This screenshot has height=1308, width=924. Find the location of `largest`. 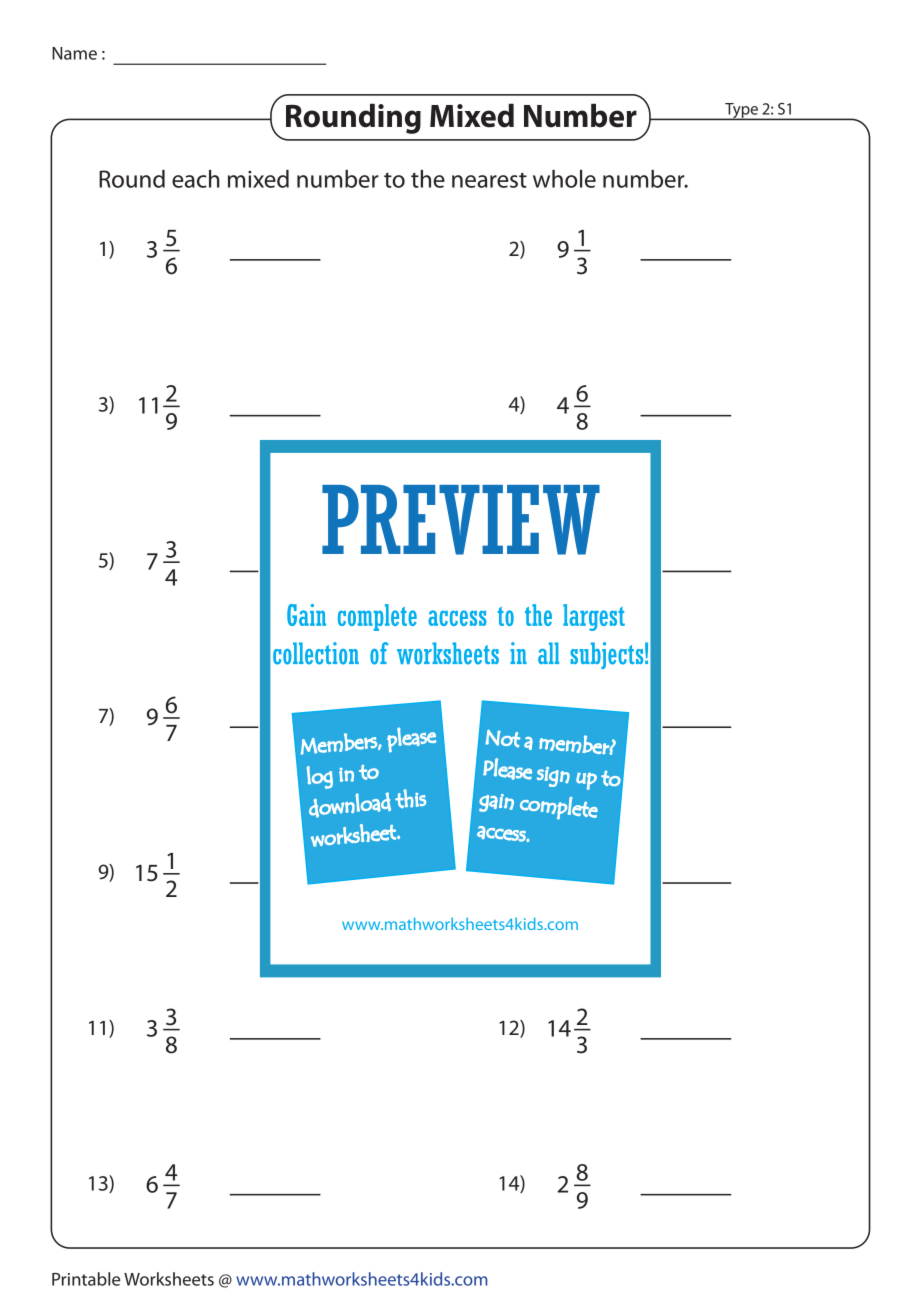

largest is located at coordinates (594, 617).
